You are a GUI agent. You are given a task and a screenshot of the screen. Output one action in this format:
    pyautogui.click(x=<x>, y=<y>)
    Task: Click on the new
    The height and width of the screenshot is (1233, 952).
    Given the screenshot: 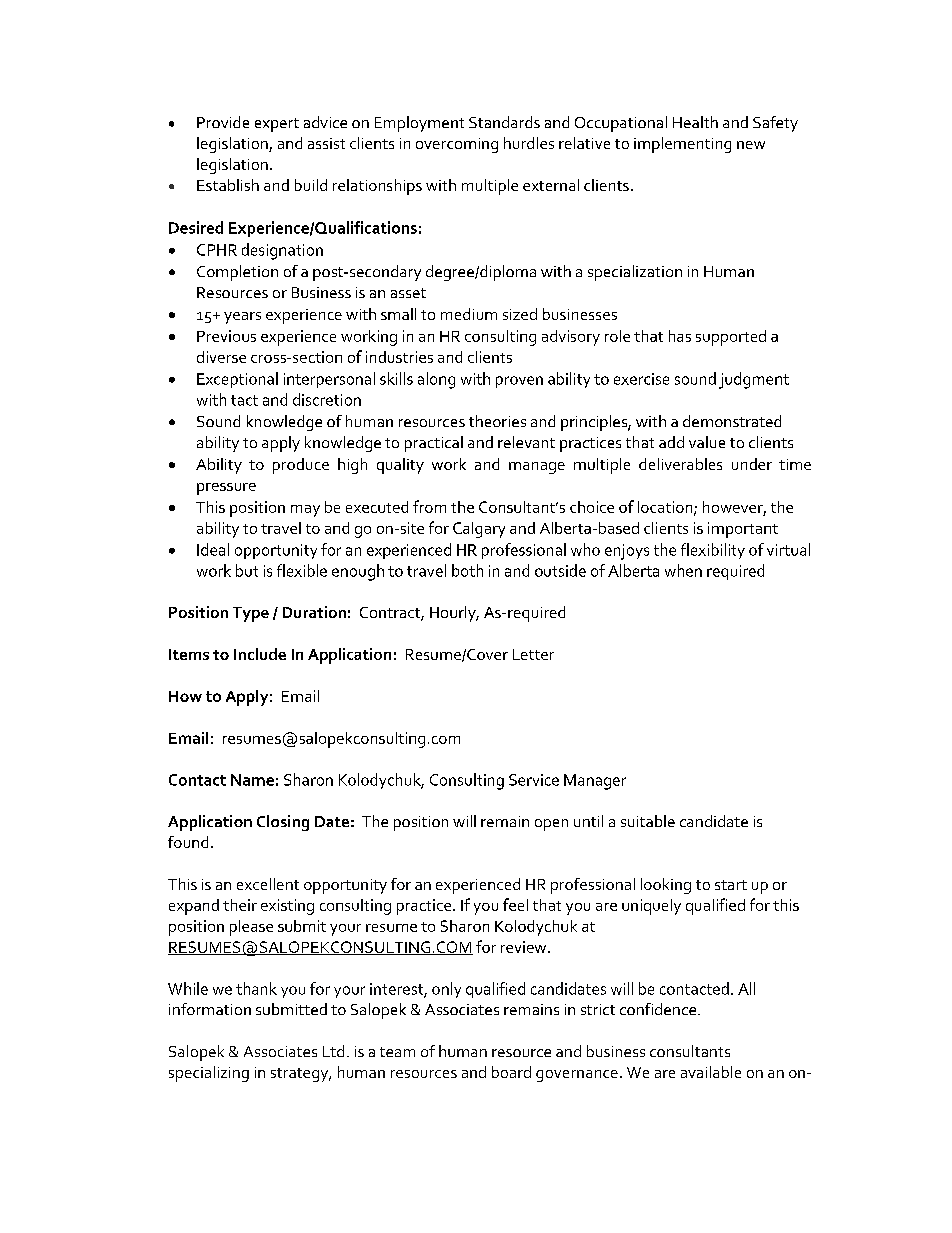 What is the action you would take?
    pyautogui.click(x=751, y=145)
